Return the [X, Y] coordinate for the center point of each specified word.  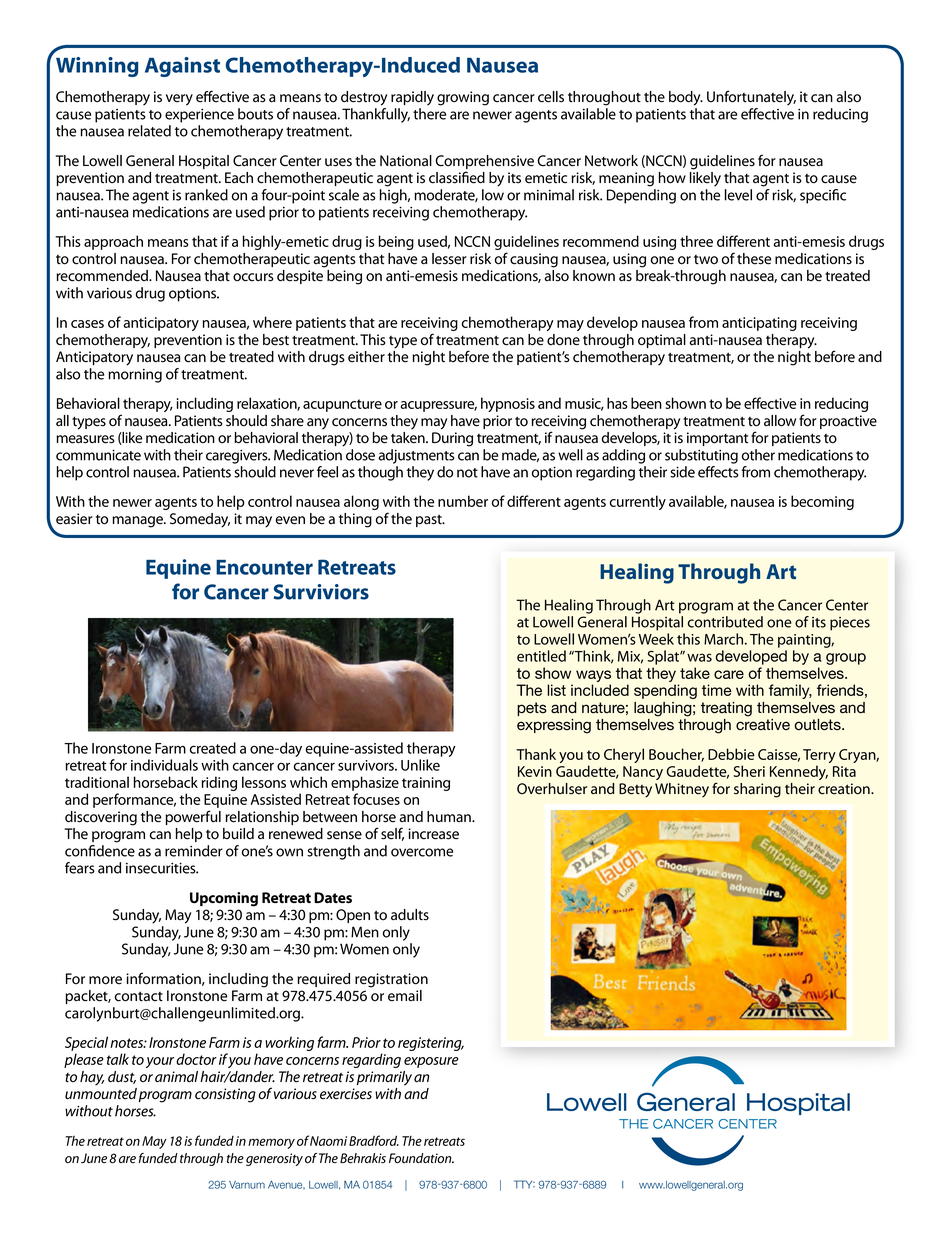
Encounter [264, 567]
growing [463, 98]
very [179, 100]
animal [176, 1077]
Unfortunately [751, 98]
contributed [725, 622]
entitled [541, 656]
